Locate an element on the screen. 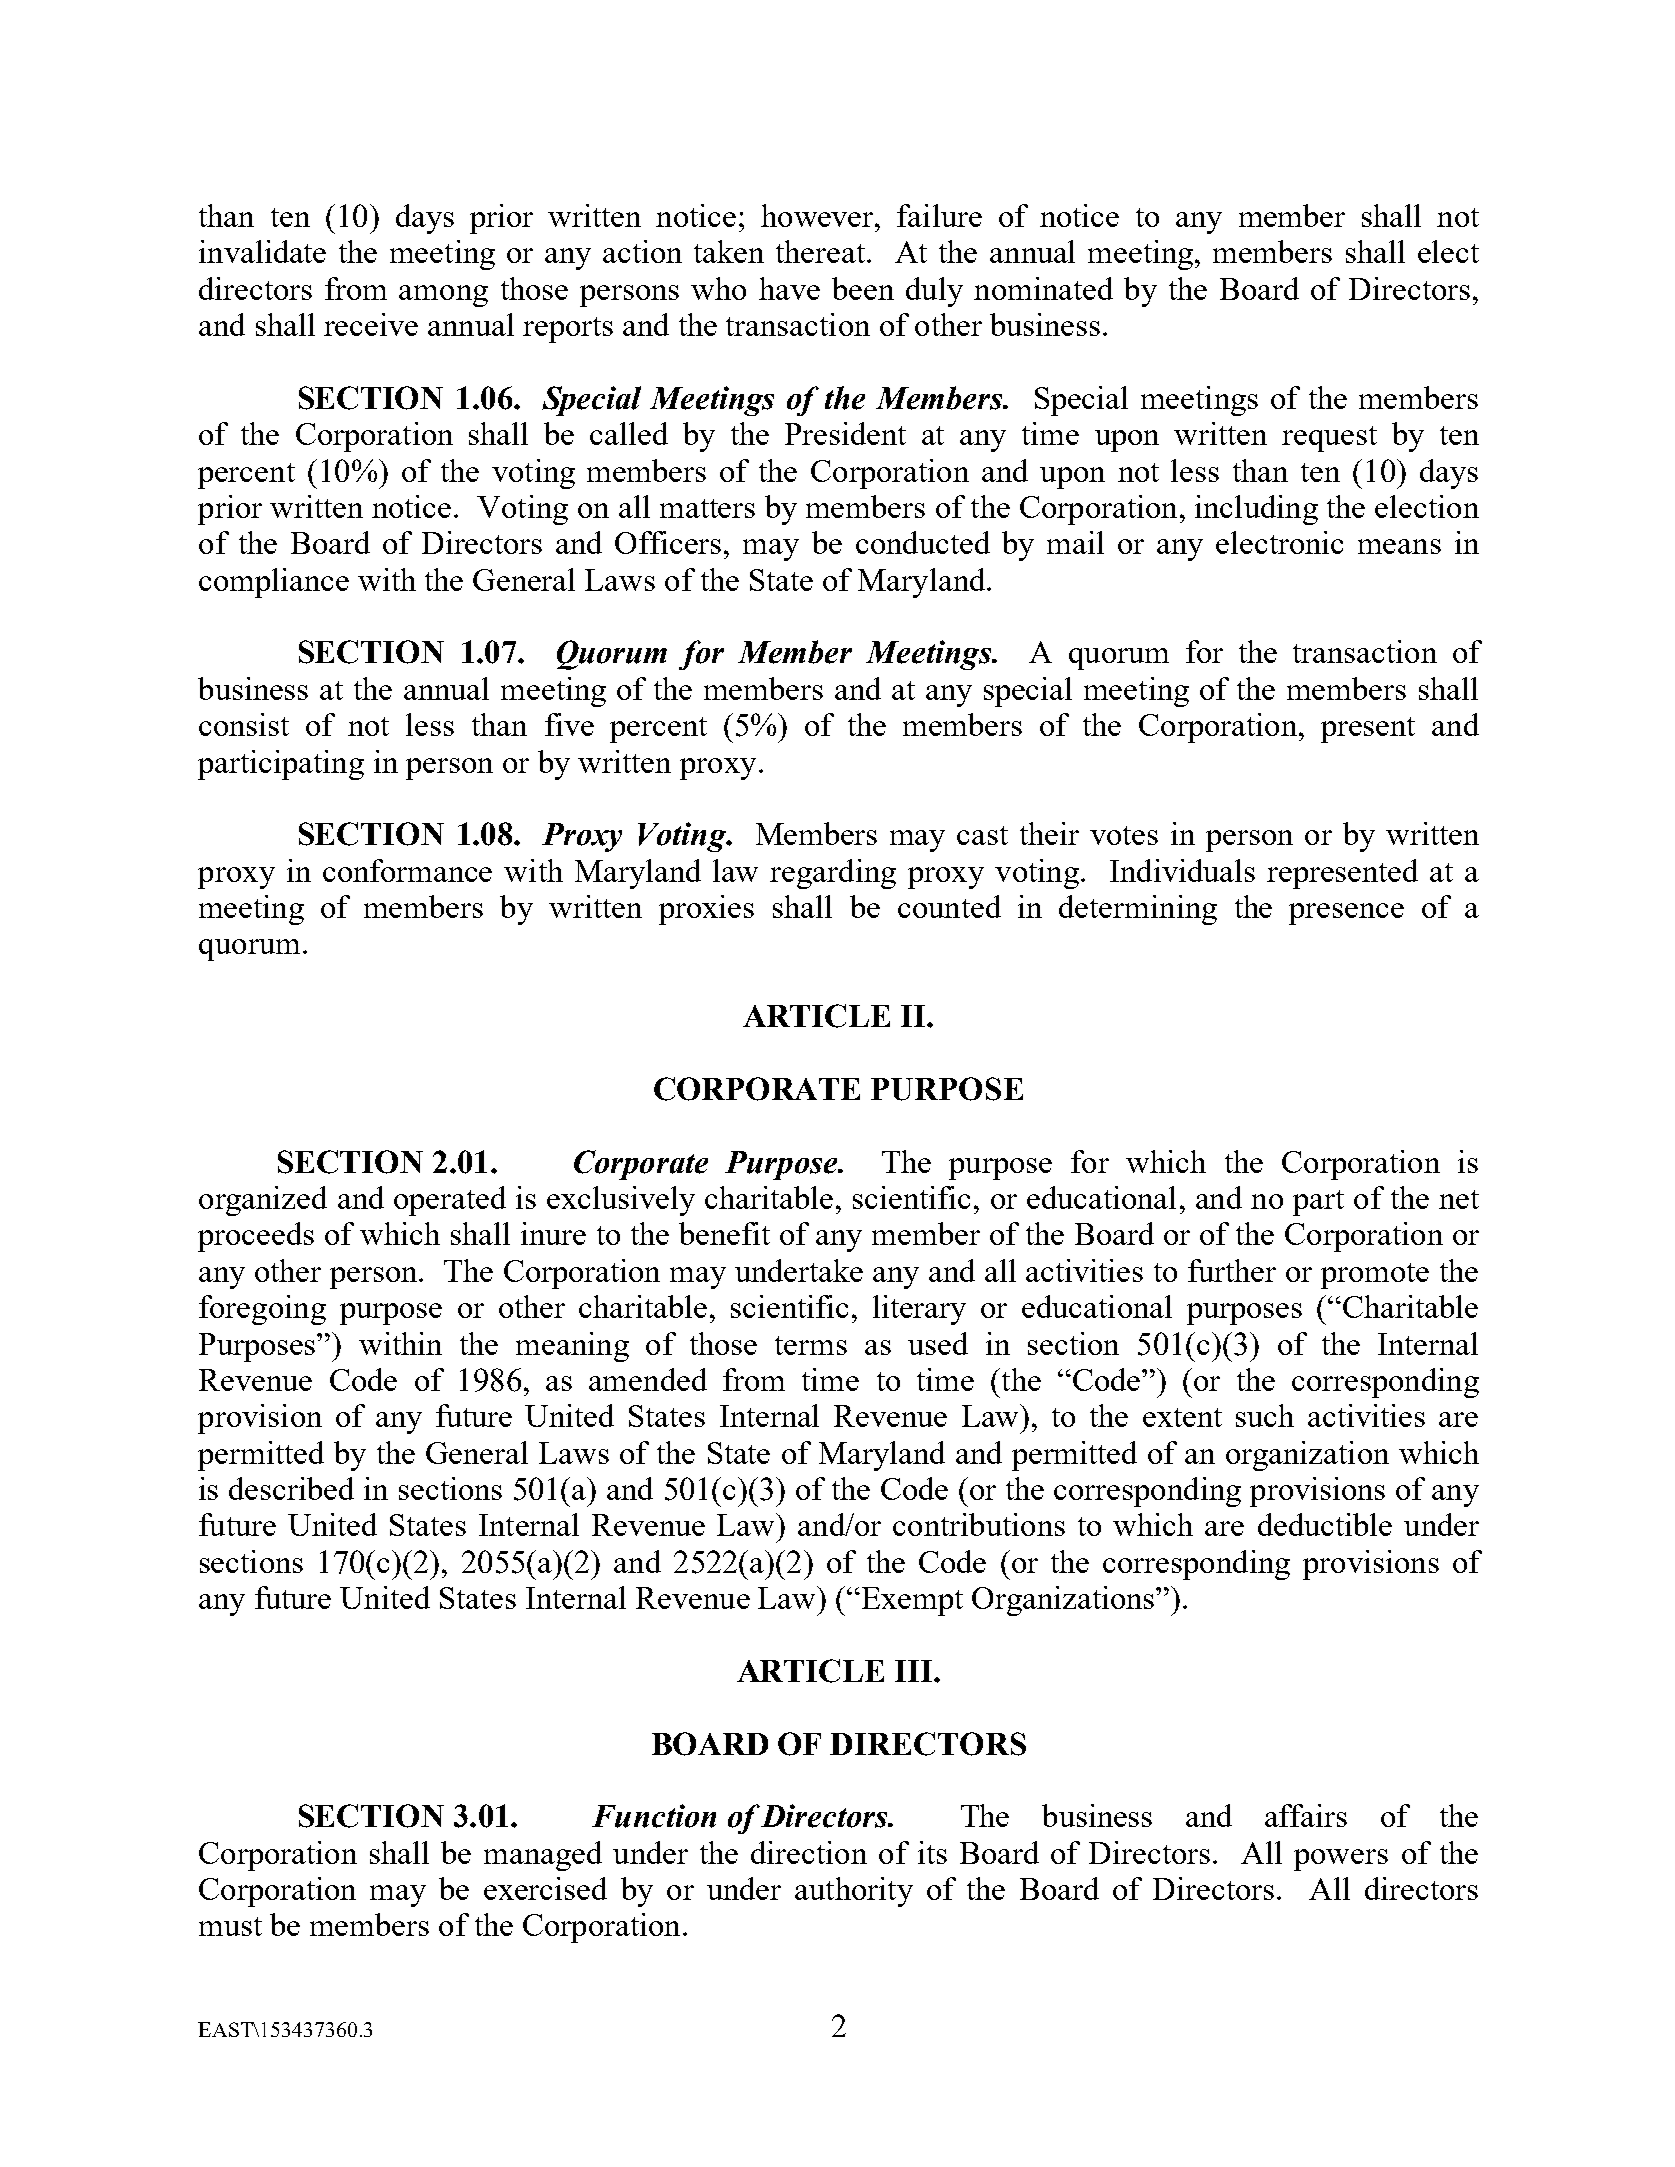 The width and height of the screenshot is (1675, 2167). means is located at coordinates (1399, 546).
